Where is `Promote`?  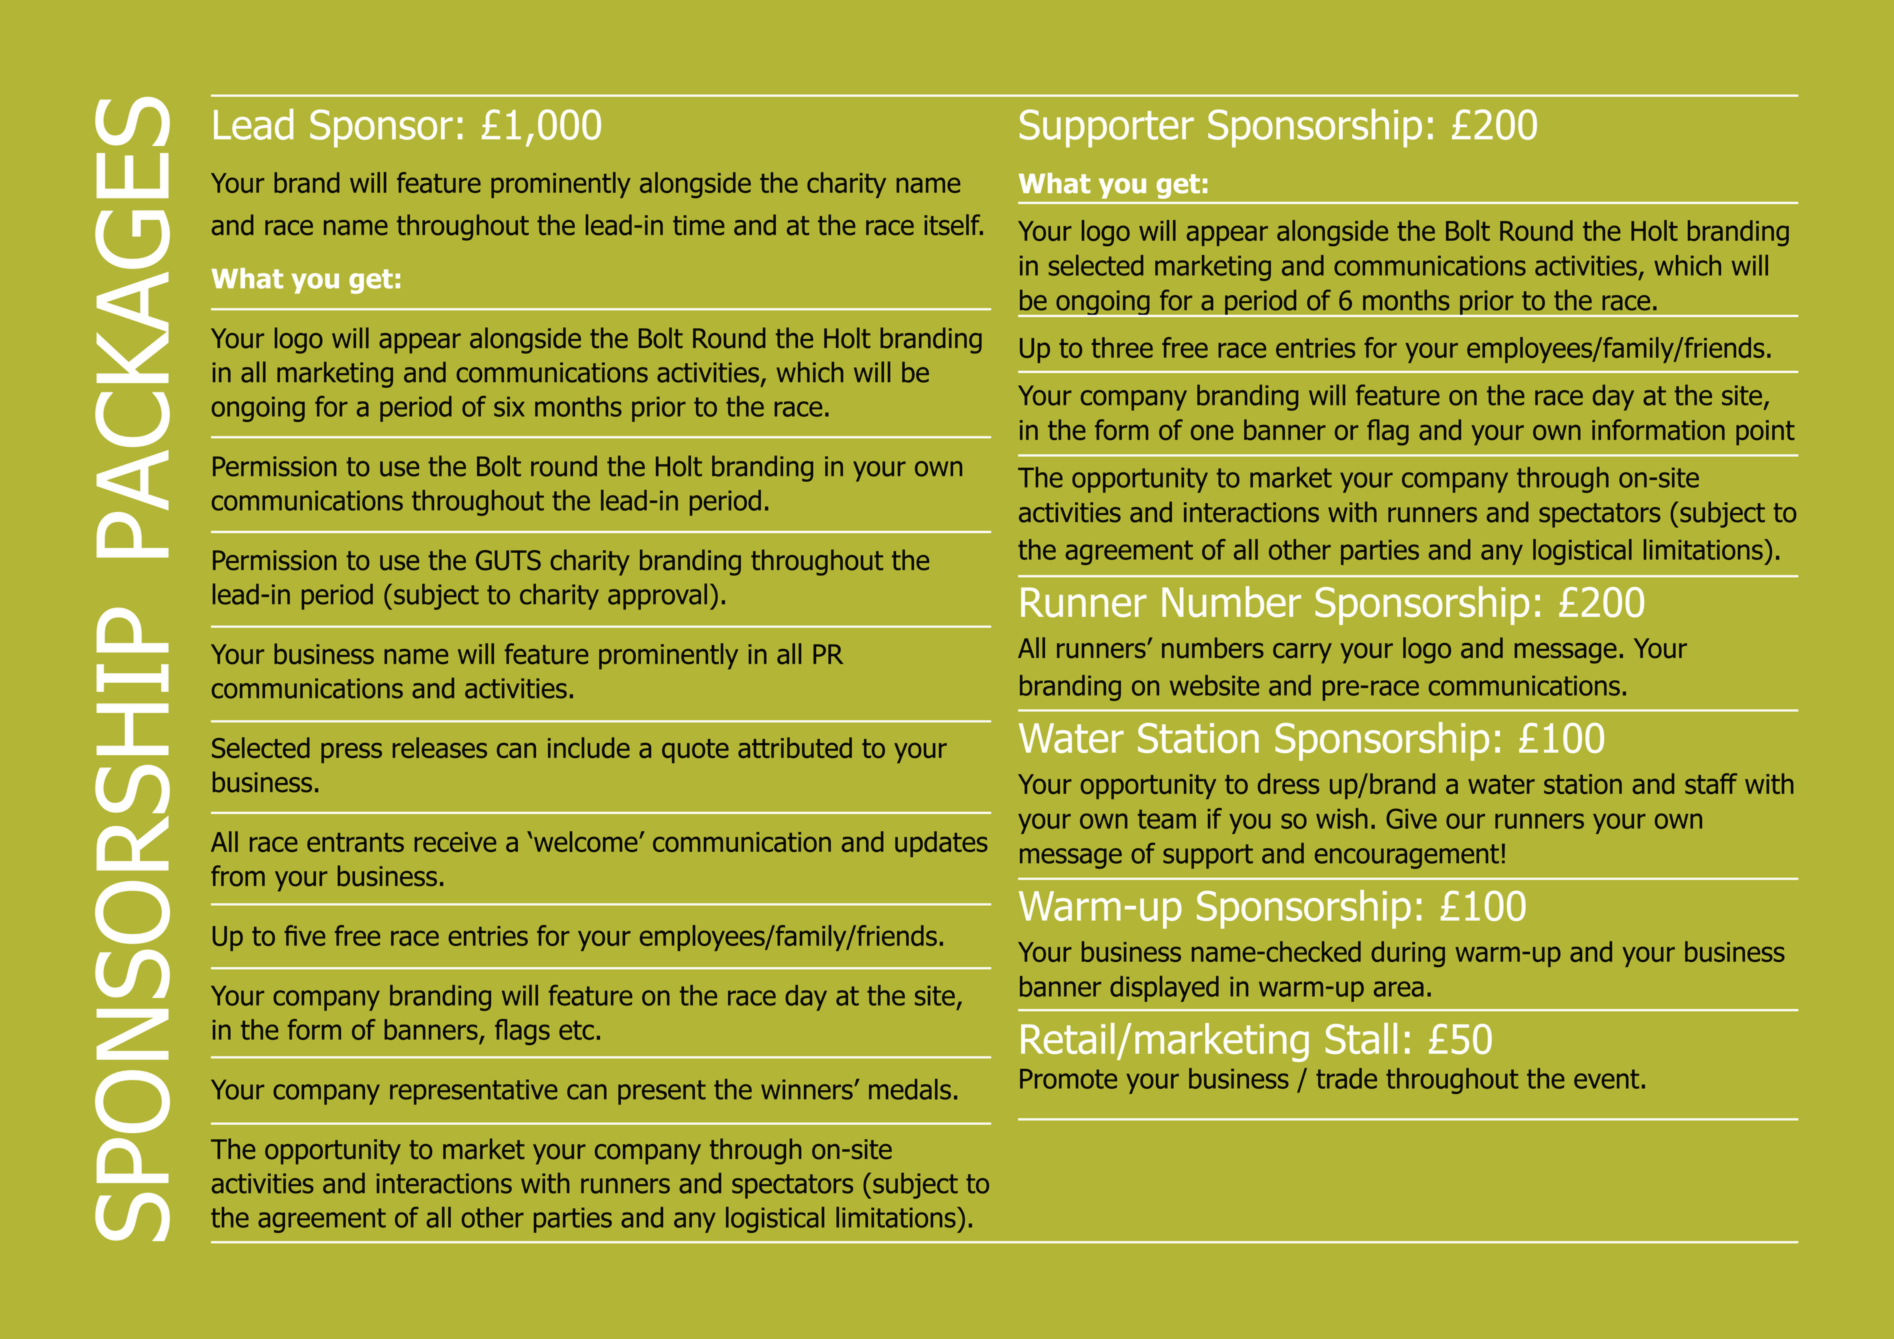
Promote is located at coordinates (1068, 1079).
